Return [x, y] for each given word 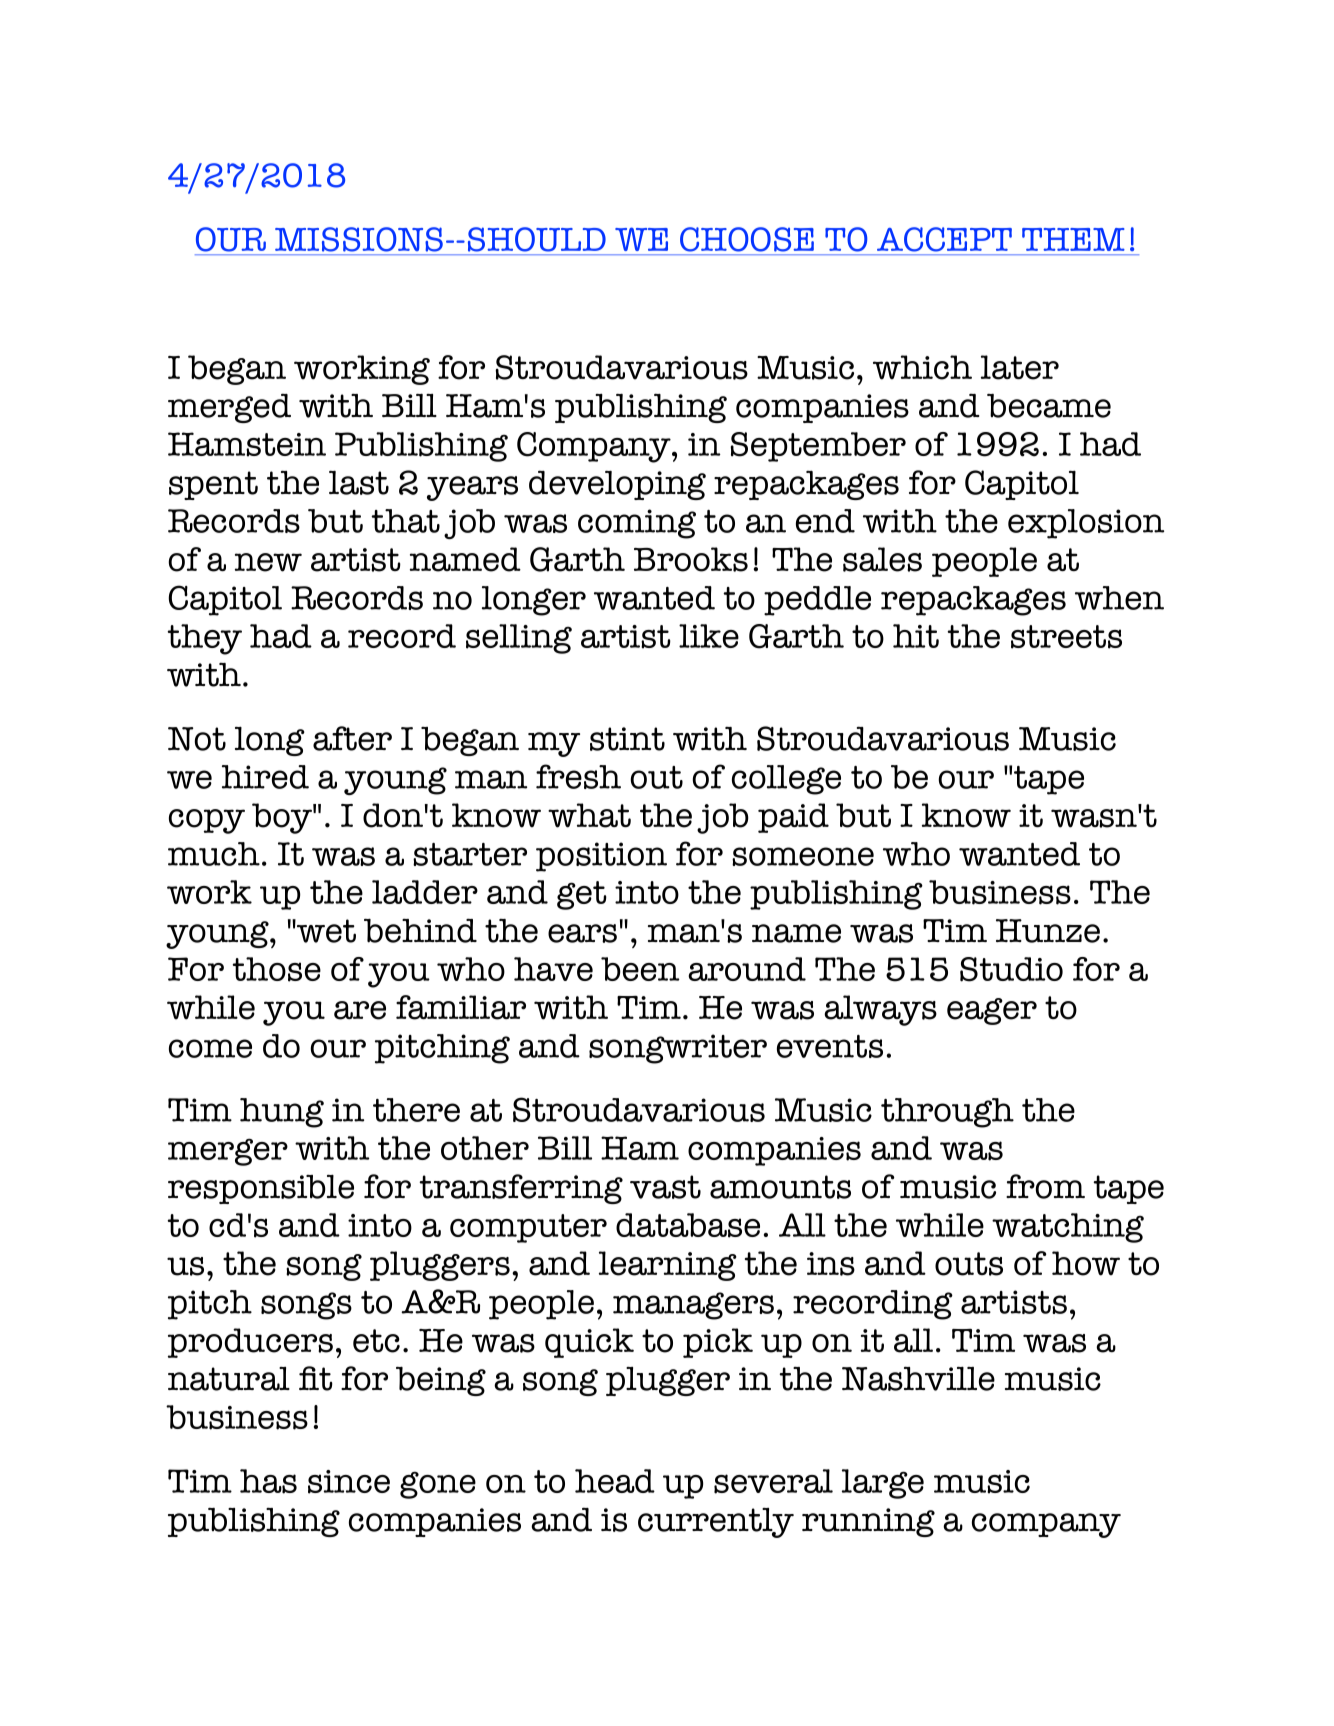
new [268, 562]
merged [229, 408]
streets [1066, 637]
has [268, 1481]
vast [665, 1187]
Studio [1011, 969]
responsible [261, 1189]
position [601, 857]
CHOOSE [747, 239]
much [214, 854]
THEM [1073, 239]
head [615, 1481]
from [1045, 1186]
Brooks [691, 559]
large [883, 1484]
